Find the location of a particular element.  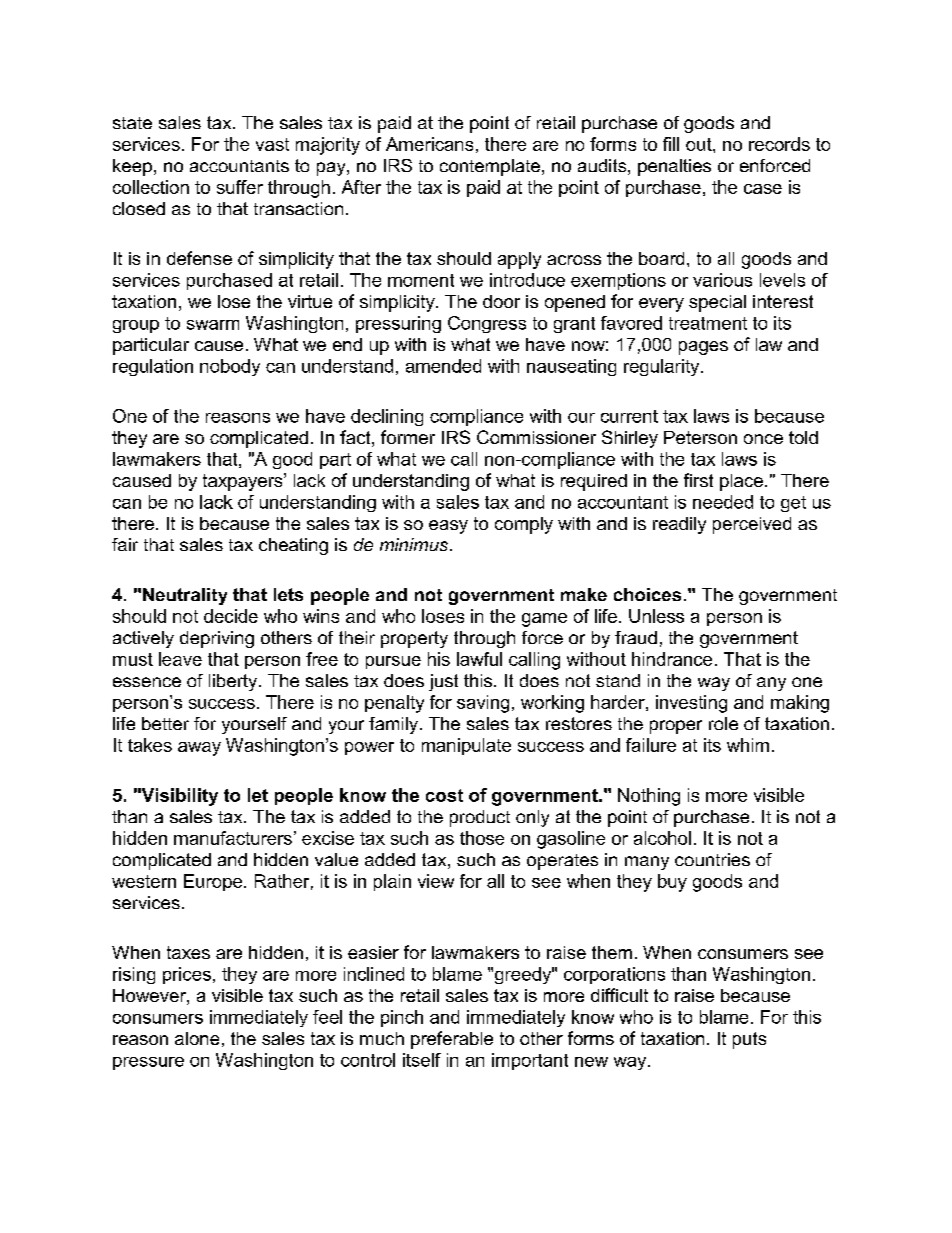

minimus is located at coordinates (415, 544).
